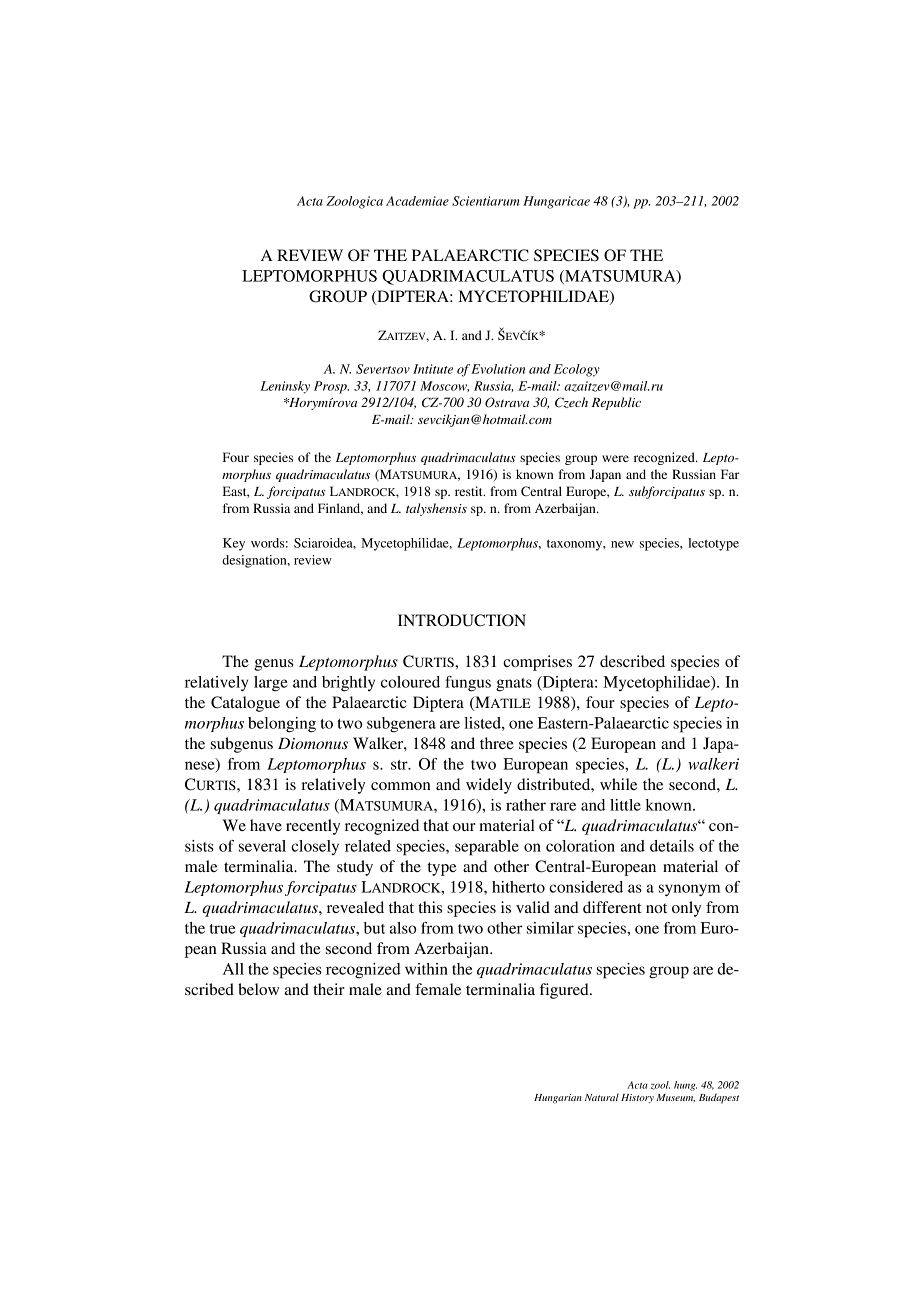 This document has width=924, height=1308. Describe the element at coordinates (675, 1098) in the document. I see `Museum` at that location.
